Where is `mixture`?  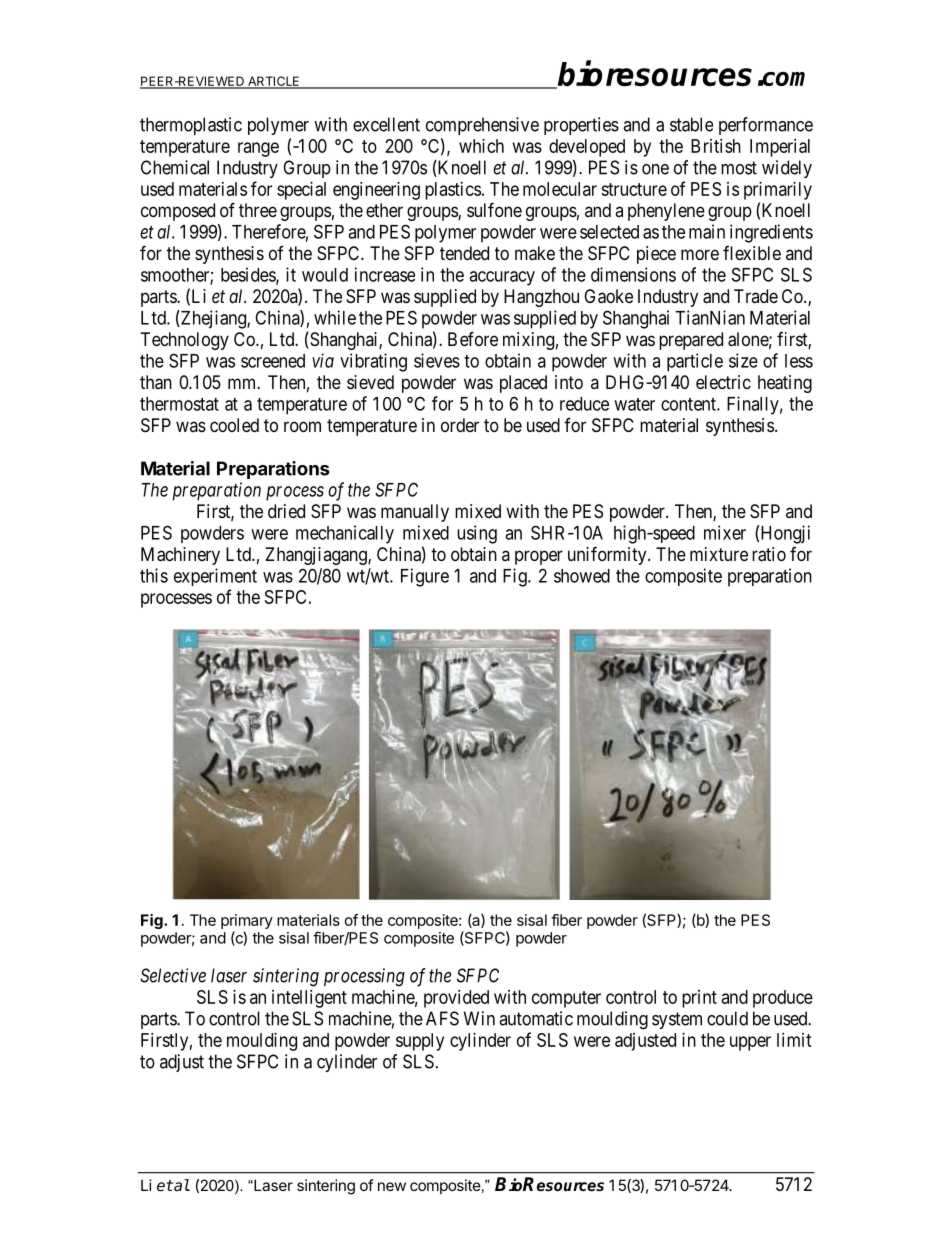 mixture is located at coordinates (719, 554).
